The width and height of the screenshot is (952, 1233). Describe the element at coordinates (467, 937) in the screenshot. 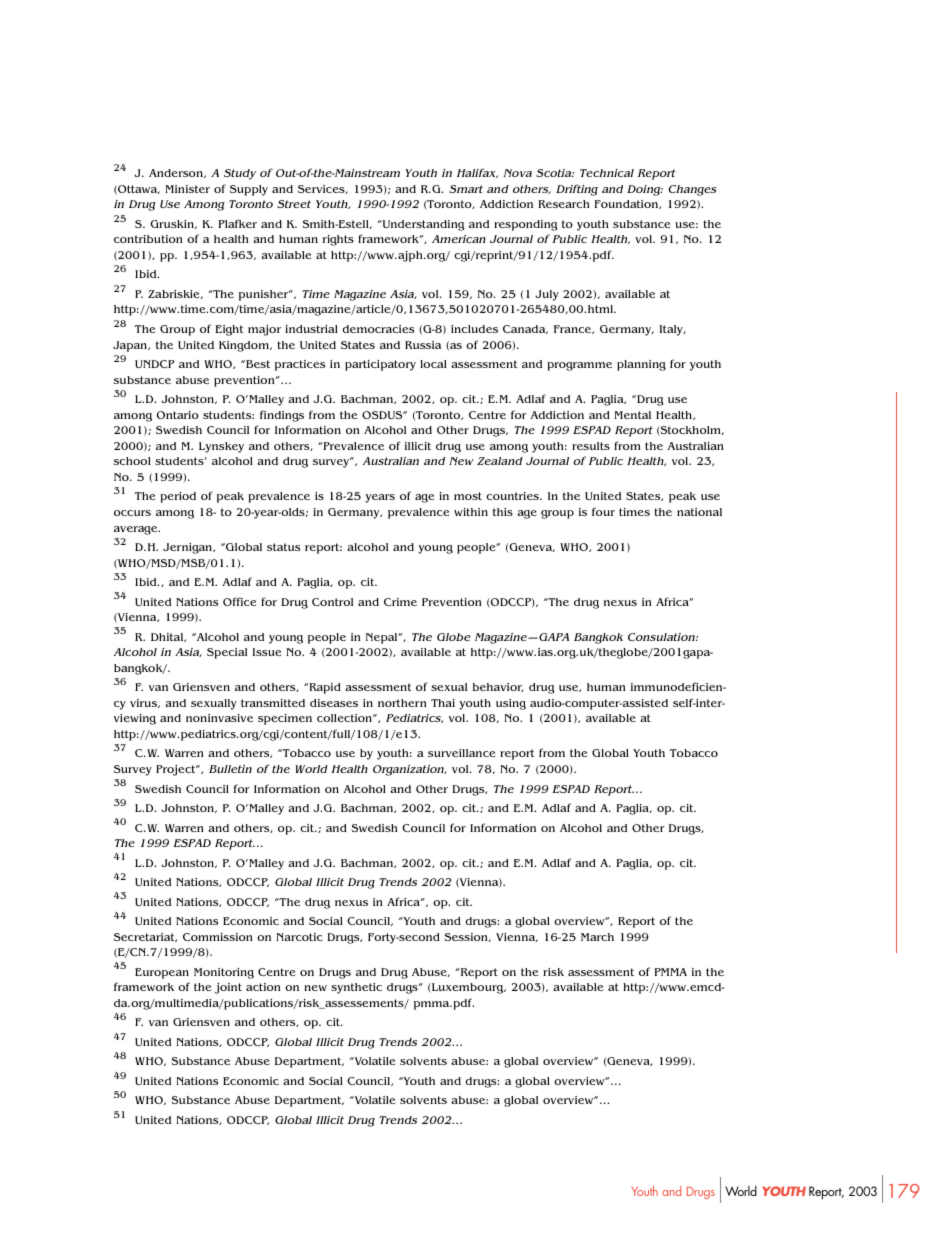

I see `Session` at that location.
